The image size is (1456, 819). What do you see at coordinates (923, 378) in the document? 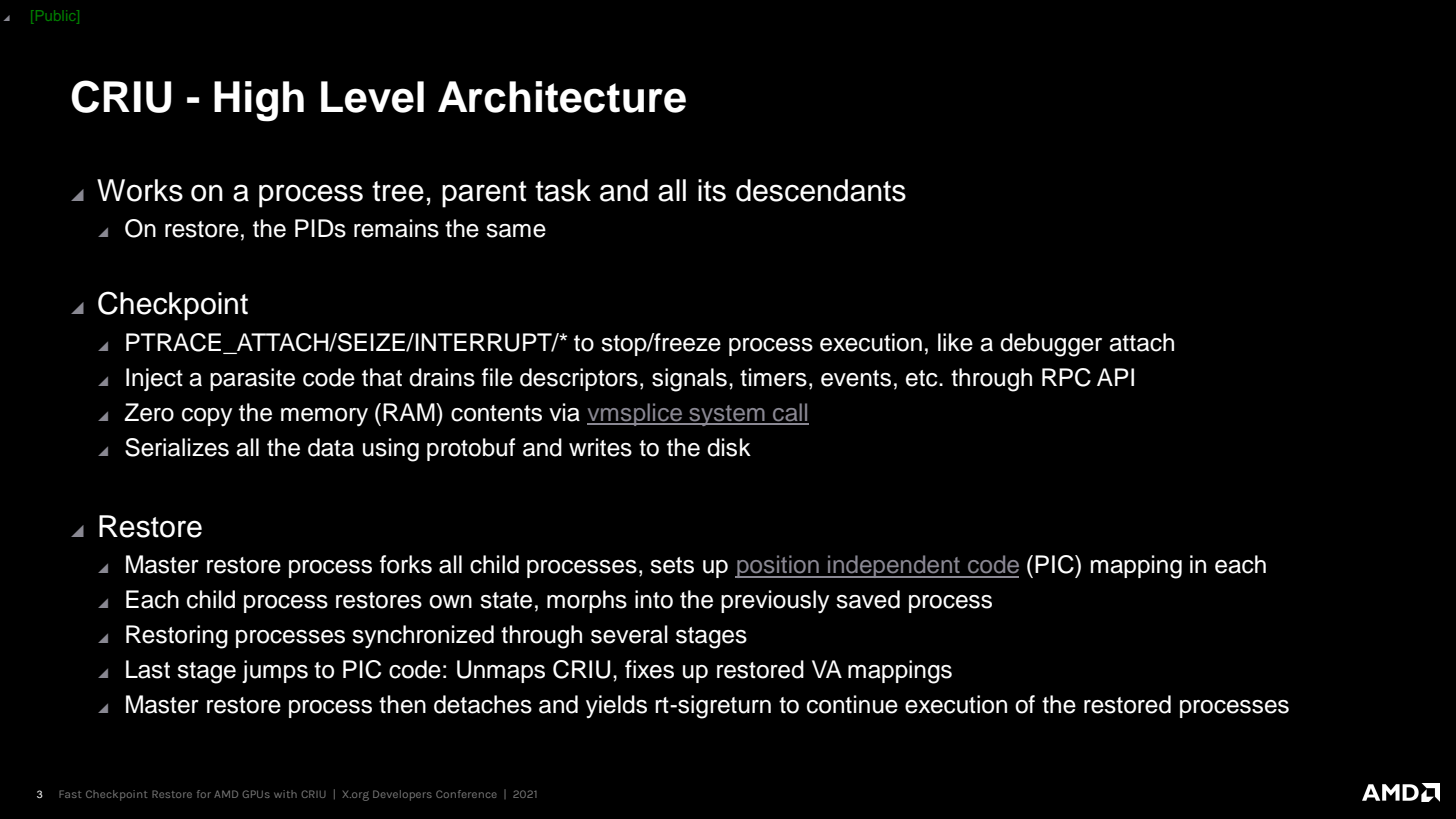
I see `etc` at bounding box center [923, 378].
